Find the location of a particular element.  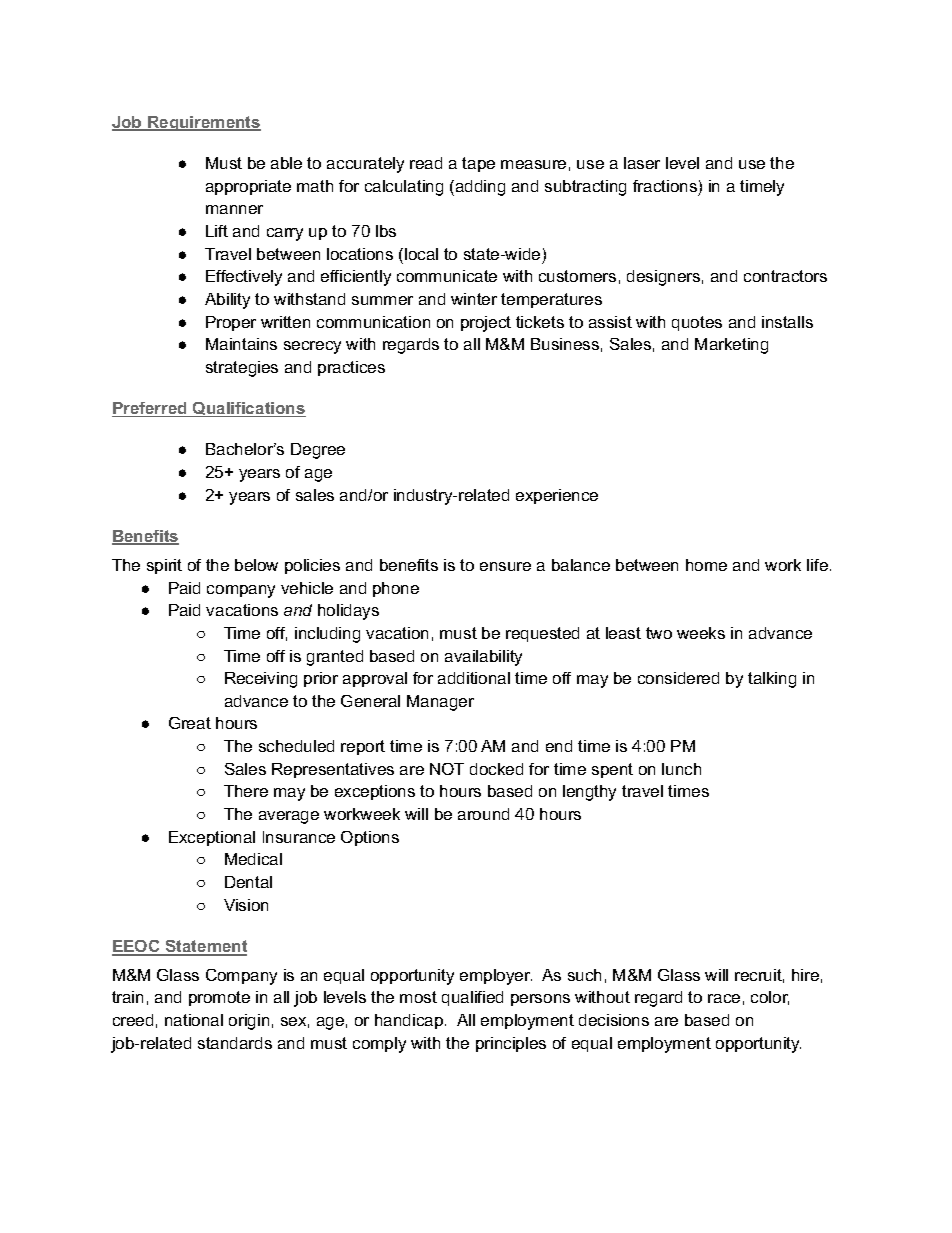

additional is located at coordinates (474, 678).
